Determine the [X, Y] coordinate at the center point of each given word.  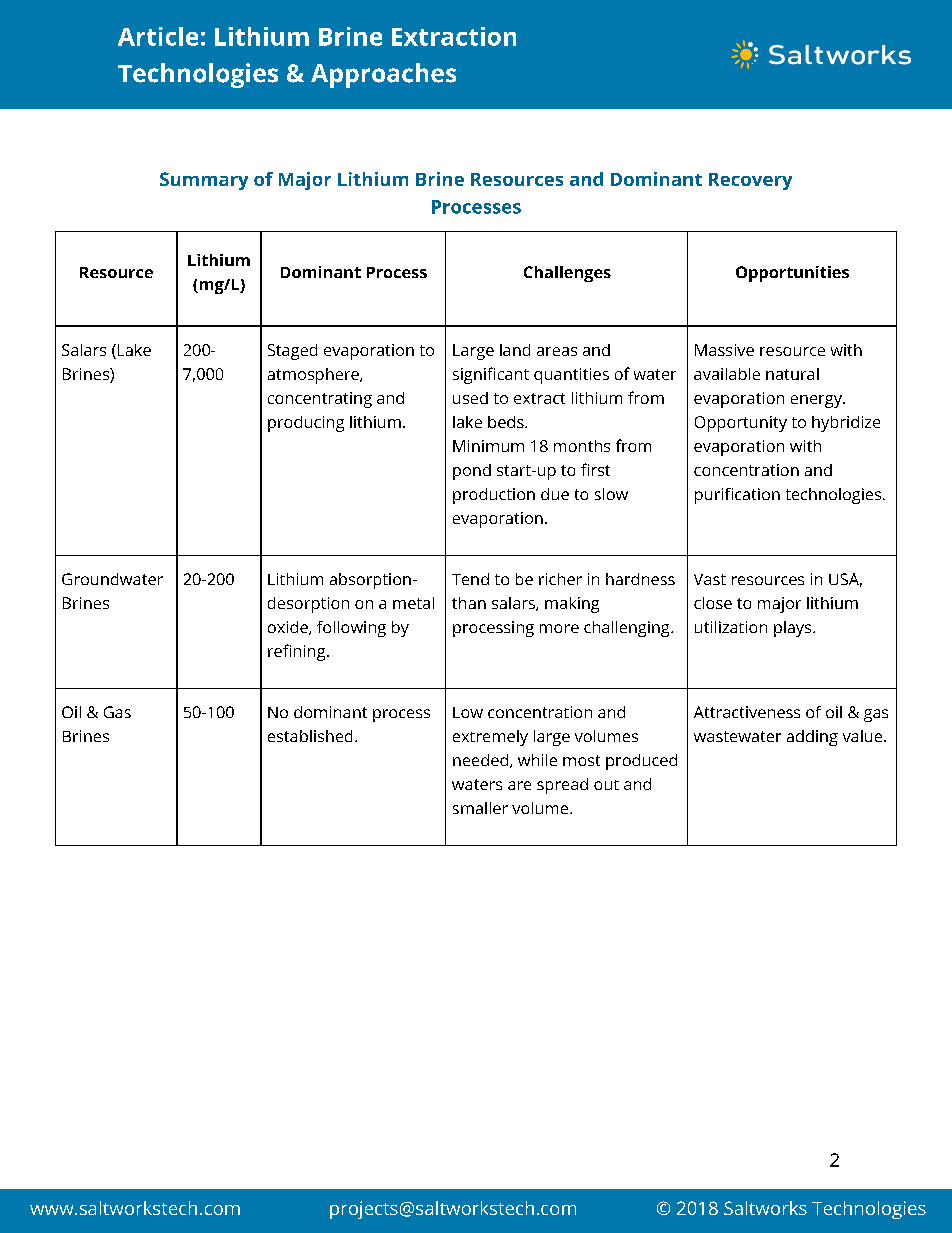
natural [792, 374]
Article [158, 36]
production [494, 496]
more [559, 628]
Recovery [750, 181]
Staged [292, 352]
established [310, 736]
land [515, 350]
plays [794, 629]
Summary [204, 181]
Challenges [567, 274]
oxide [289, 628]
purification [737, 496]
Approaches [383, 75]
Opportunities [792, 274]
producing [306, 424]
